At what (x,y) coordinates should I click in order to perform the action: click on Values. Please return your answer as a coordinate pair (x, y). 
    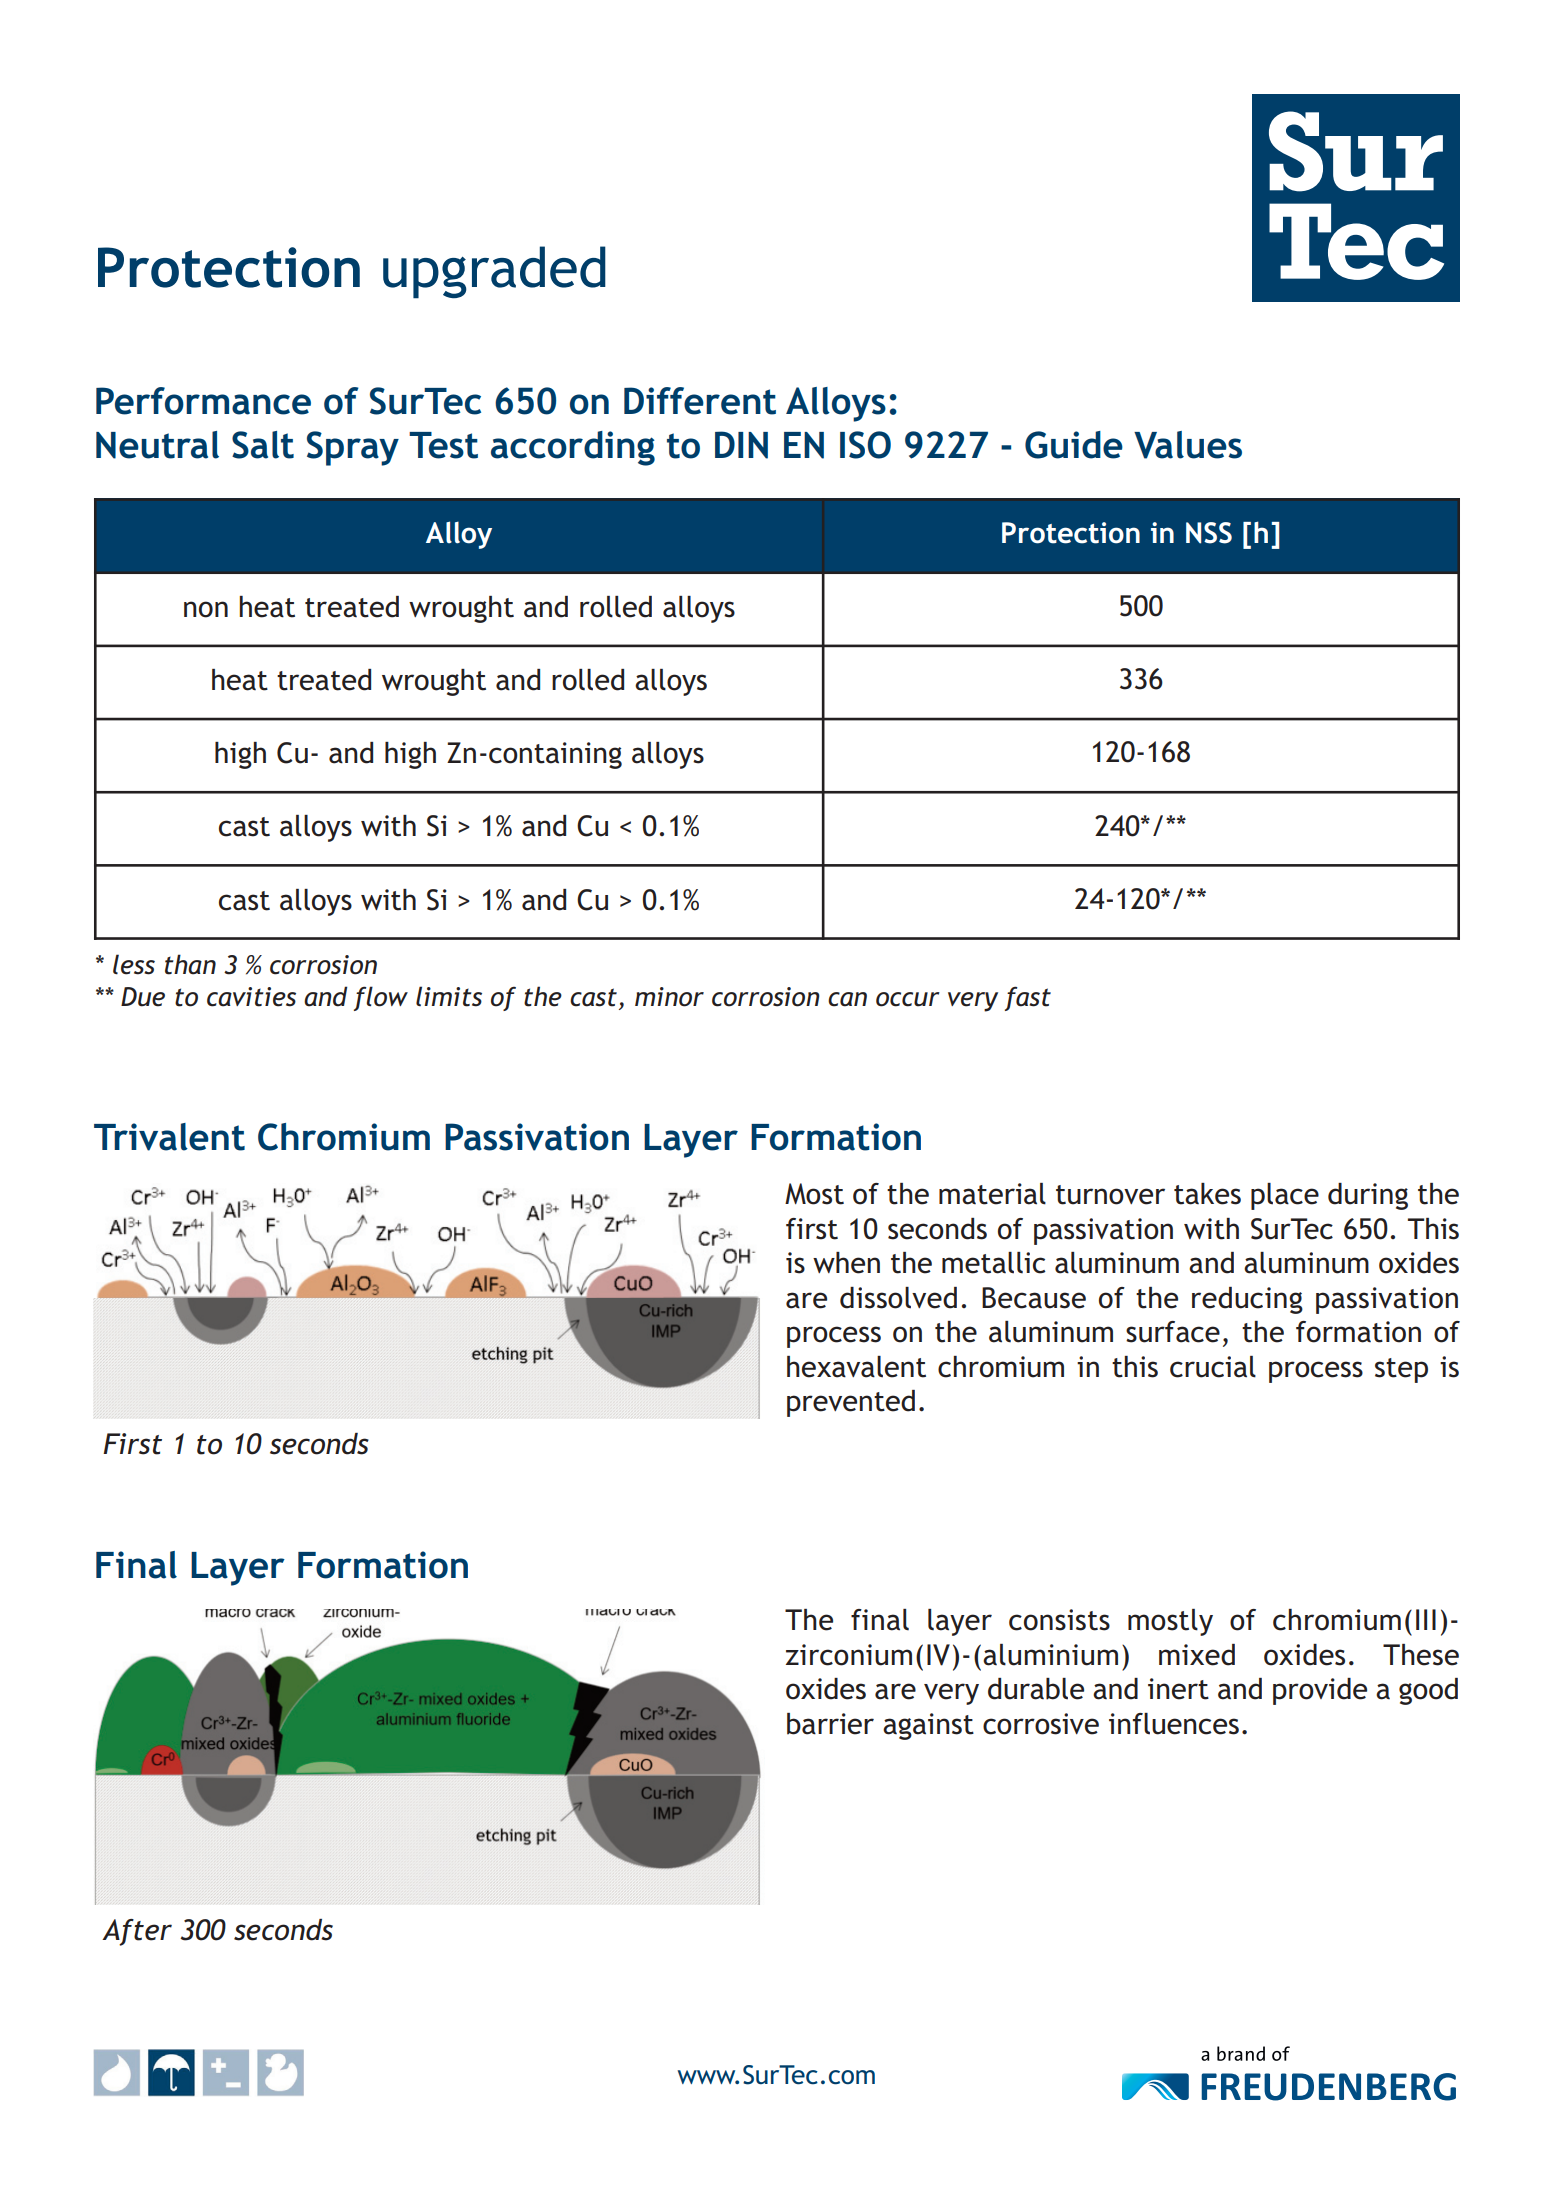
    Looking at the image, I should click on (1188, 445).
